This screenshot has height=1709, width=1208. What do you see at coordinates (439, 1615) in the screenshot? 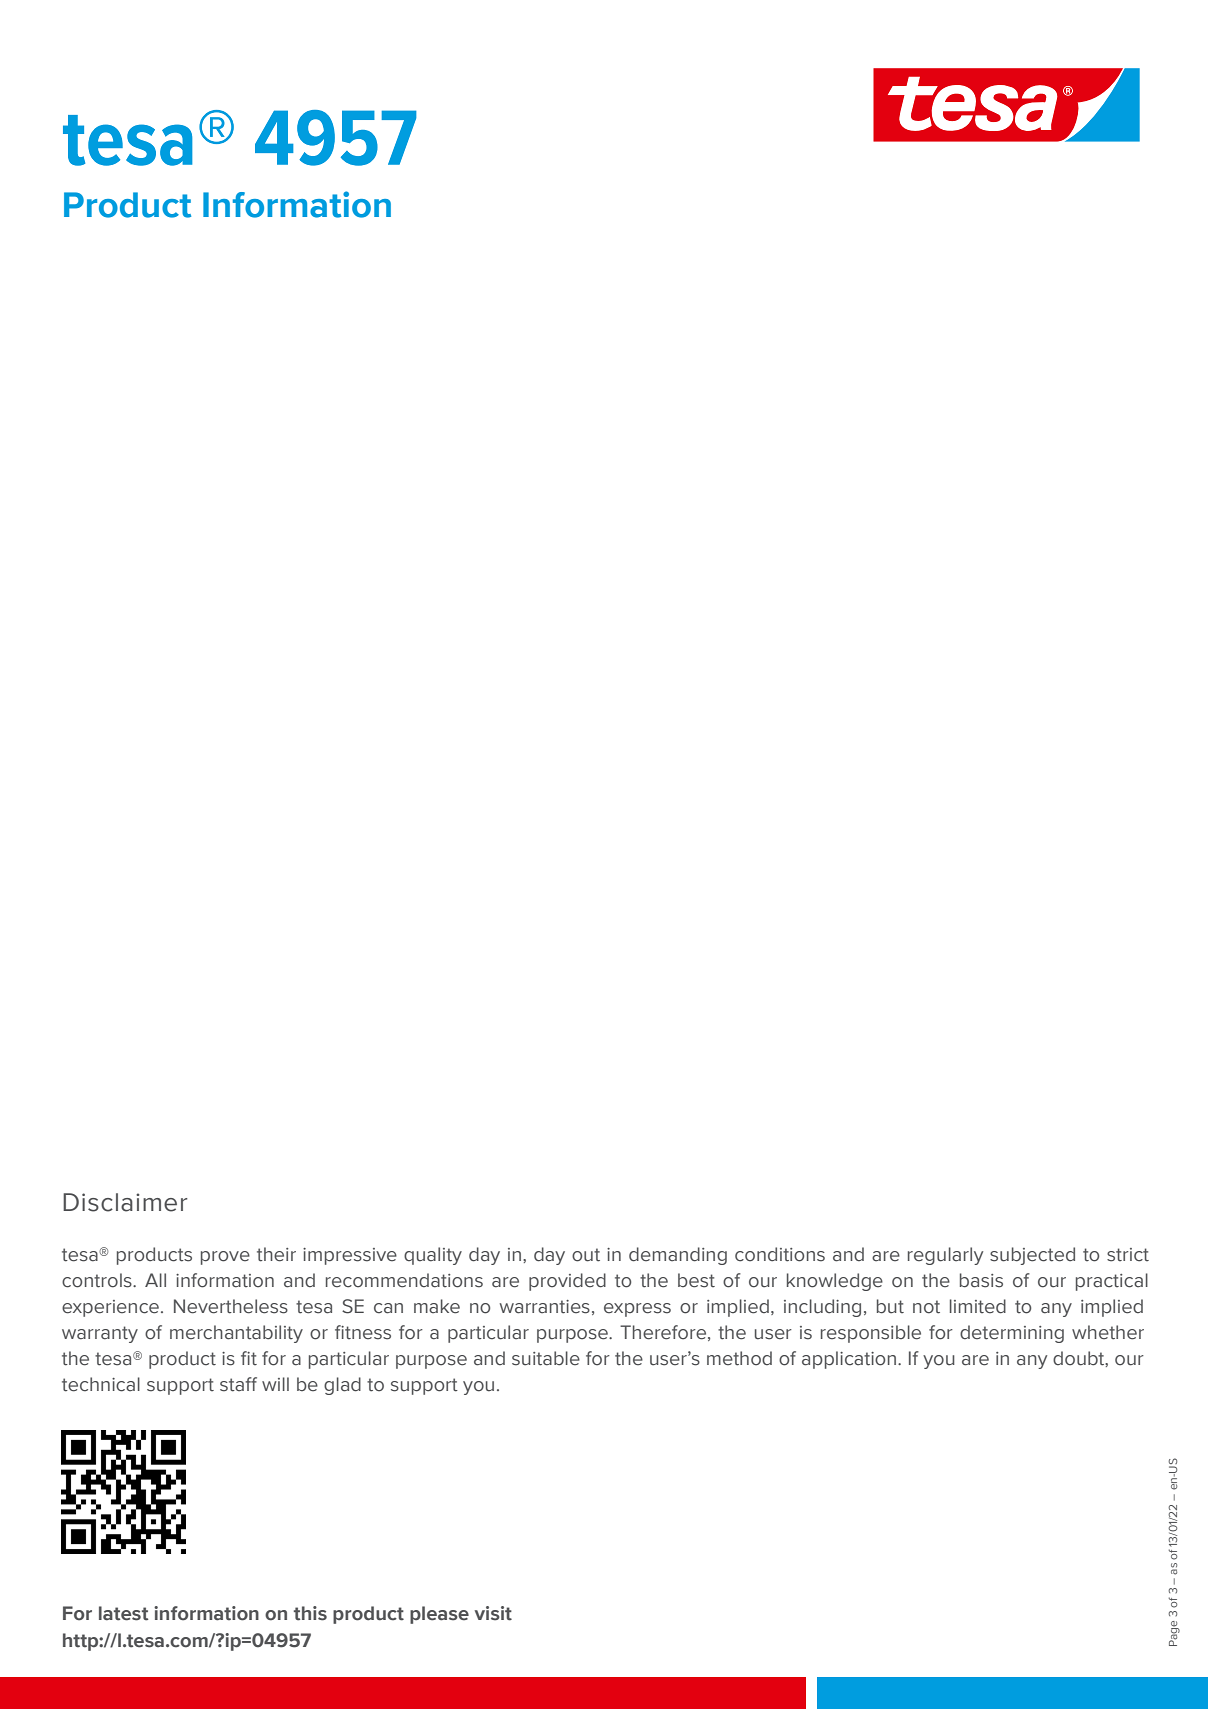
I see `please` at bounding box center [439, 1615].
